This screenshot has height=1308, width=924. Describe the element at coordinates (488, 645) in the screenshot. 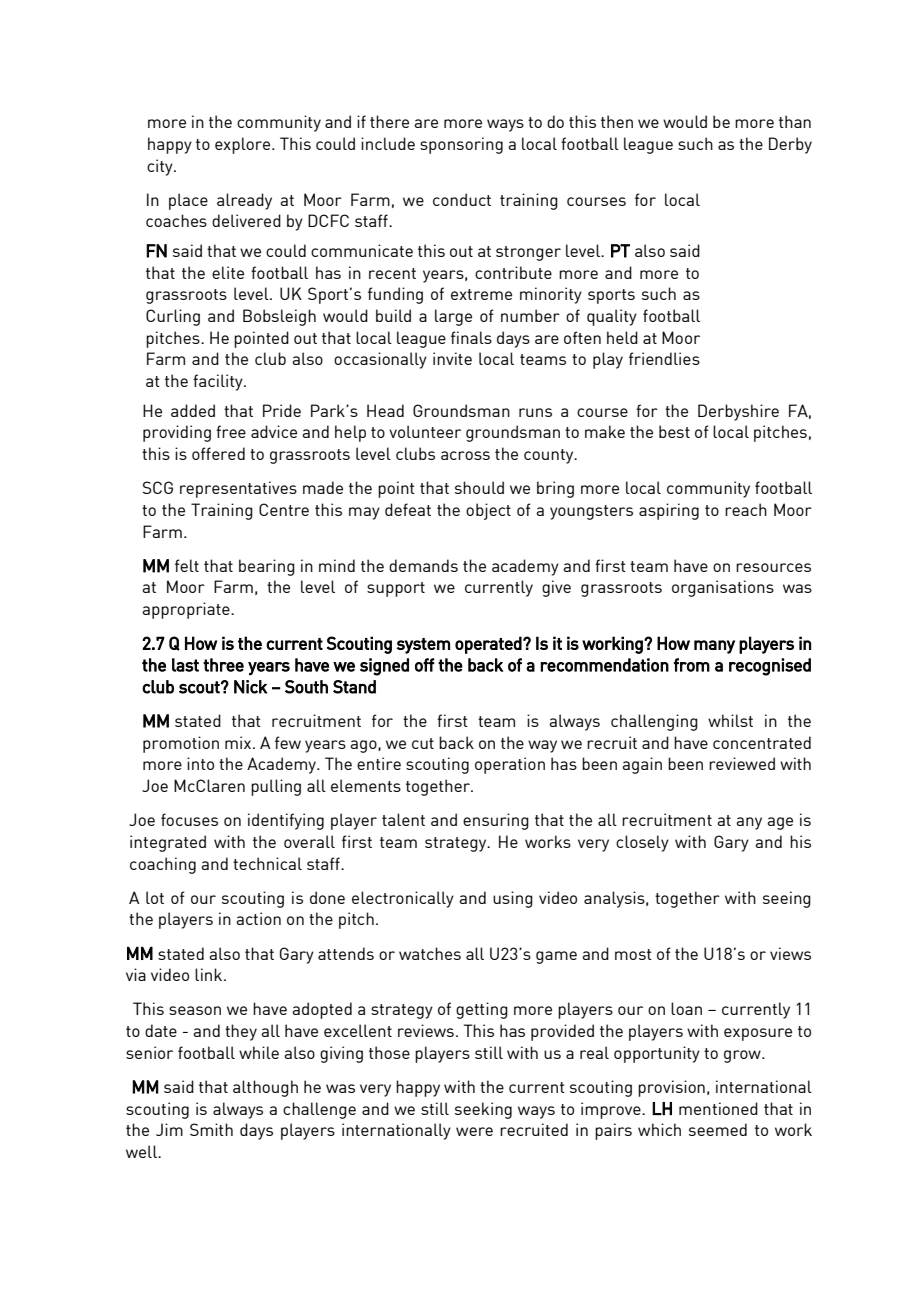

I see `operated` at that location.
